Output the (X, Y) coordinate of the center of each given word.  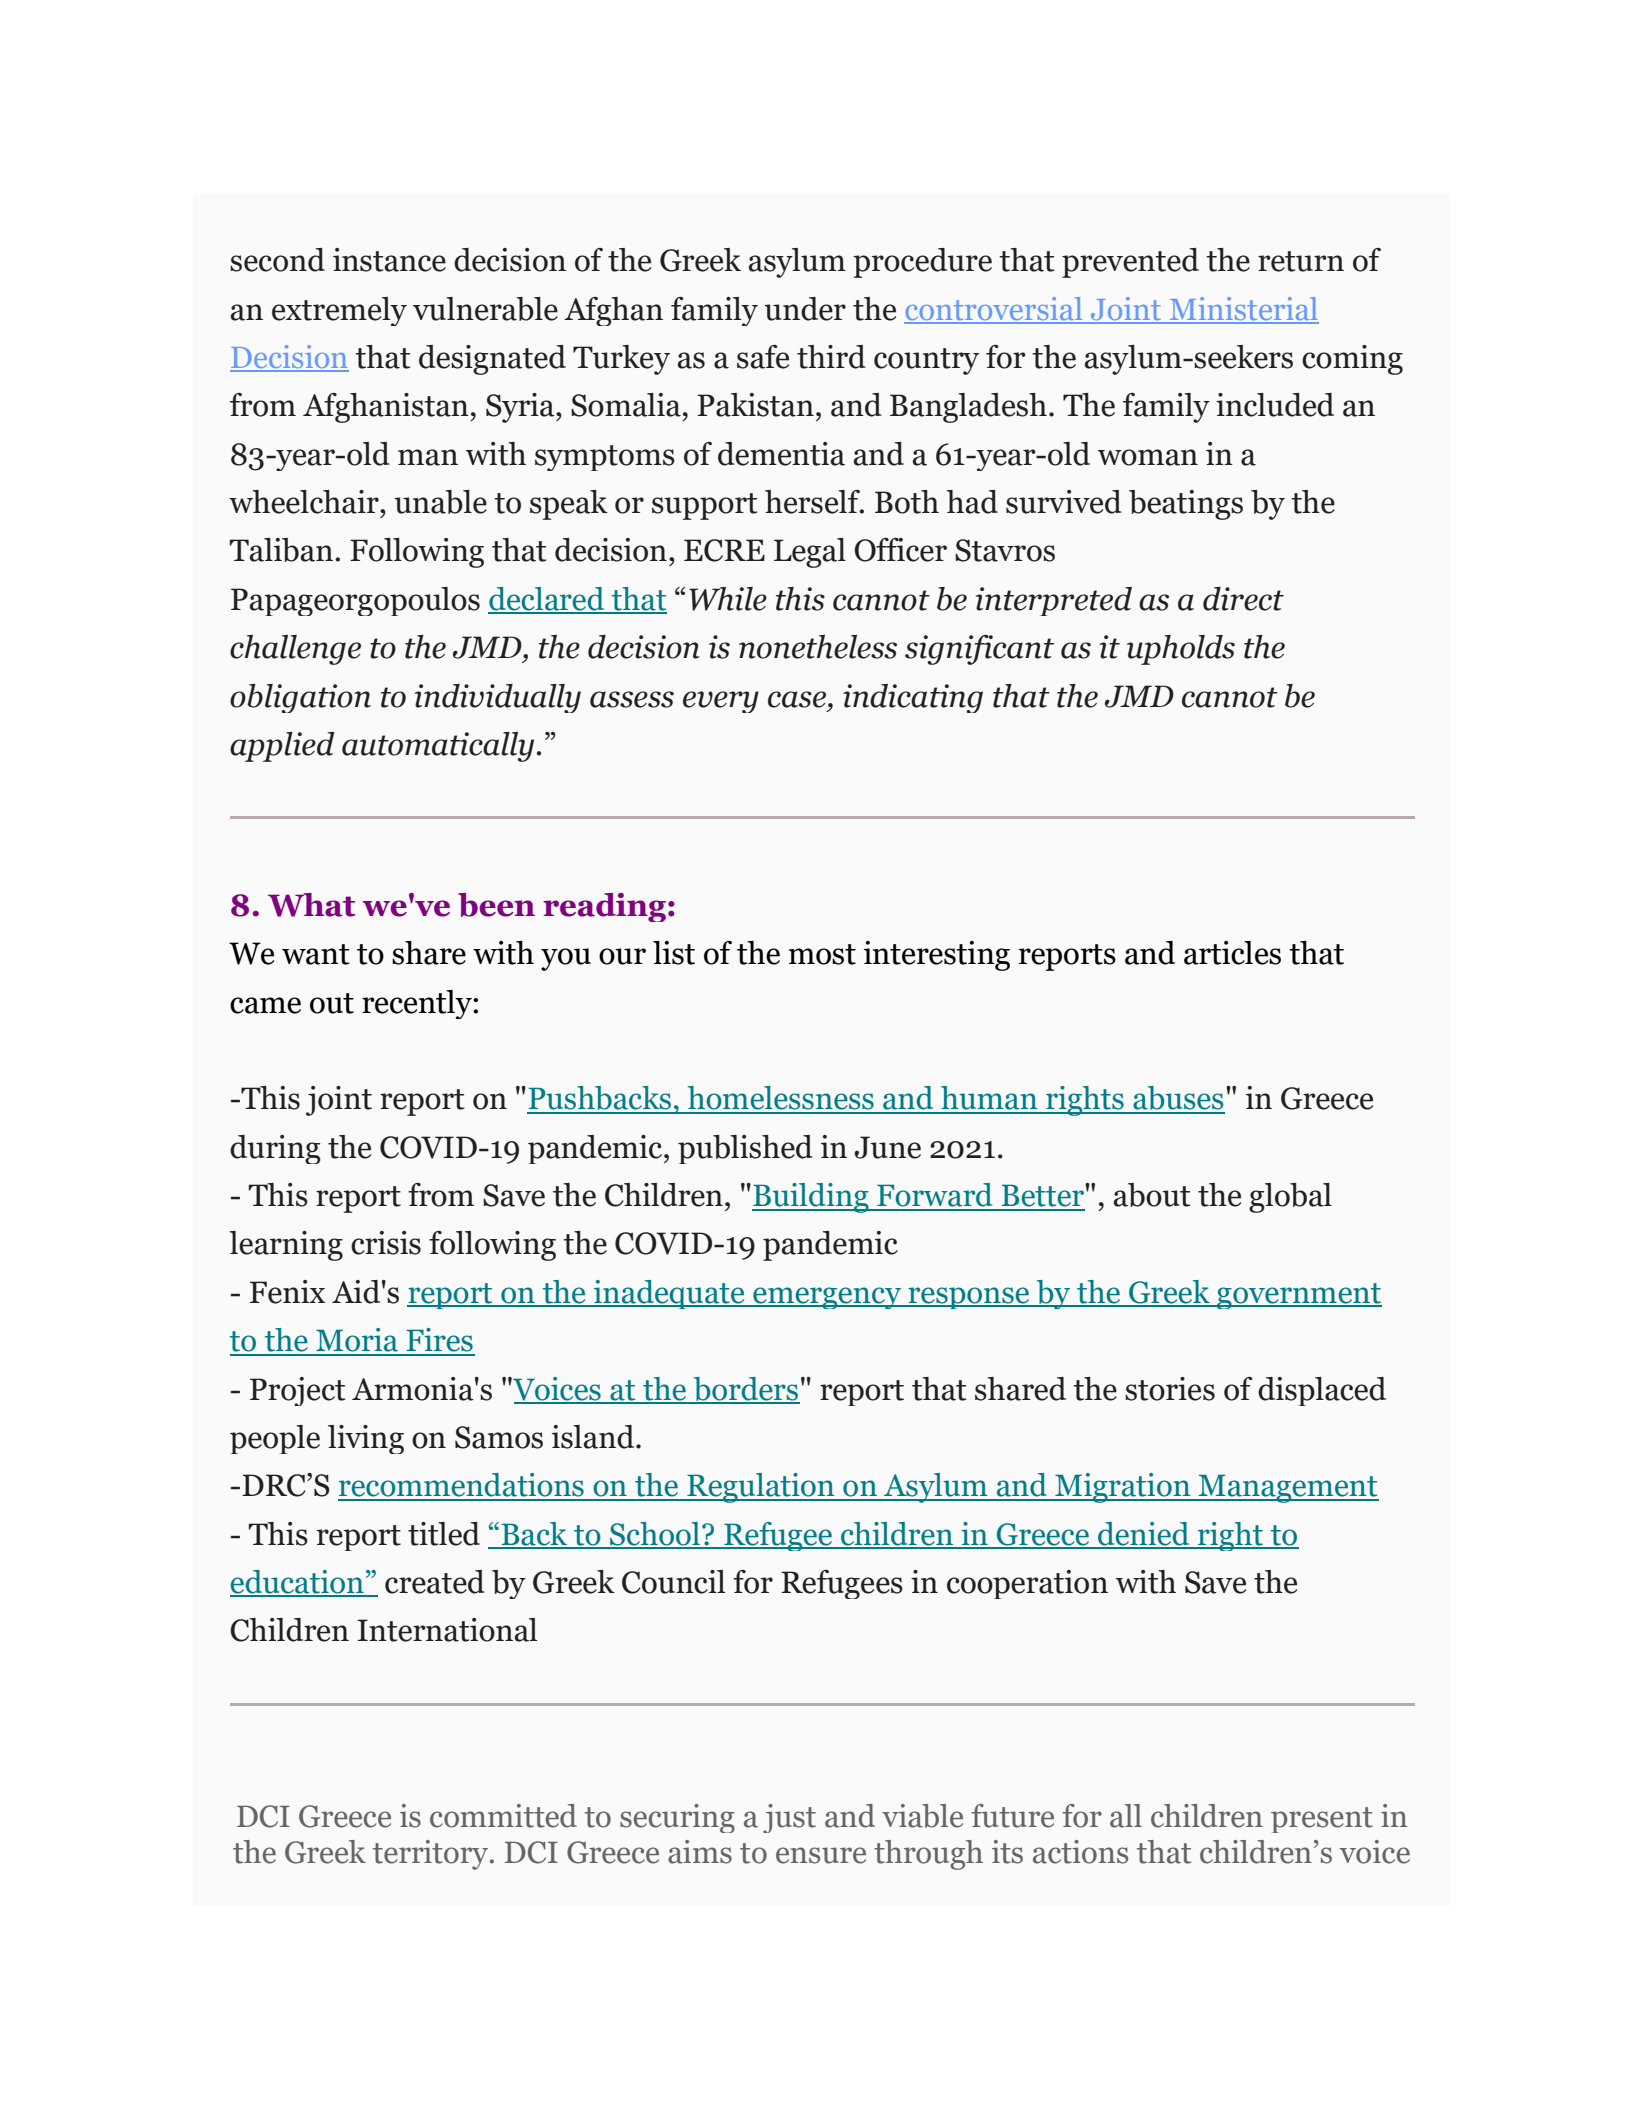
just (789, 1818)
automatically (438, 747)
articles (1232, 953)
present (1322, 1820)
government (1298, 1296)
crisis (386, 1243)
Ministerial (1243, 310)
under (805, 309)
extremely (339, 311)
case (798, 699)
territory (432, 1855)
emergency (827, 1298)
